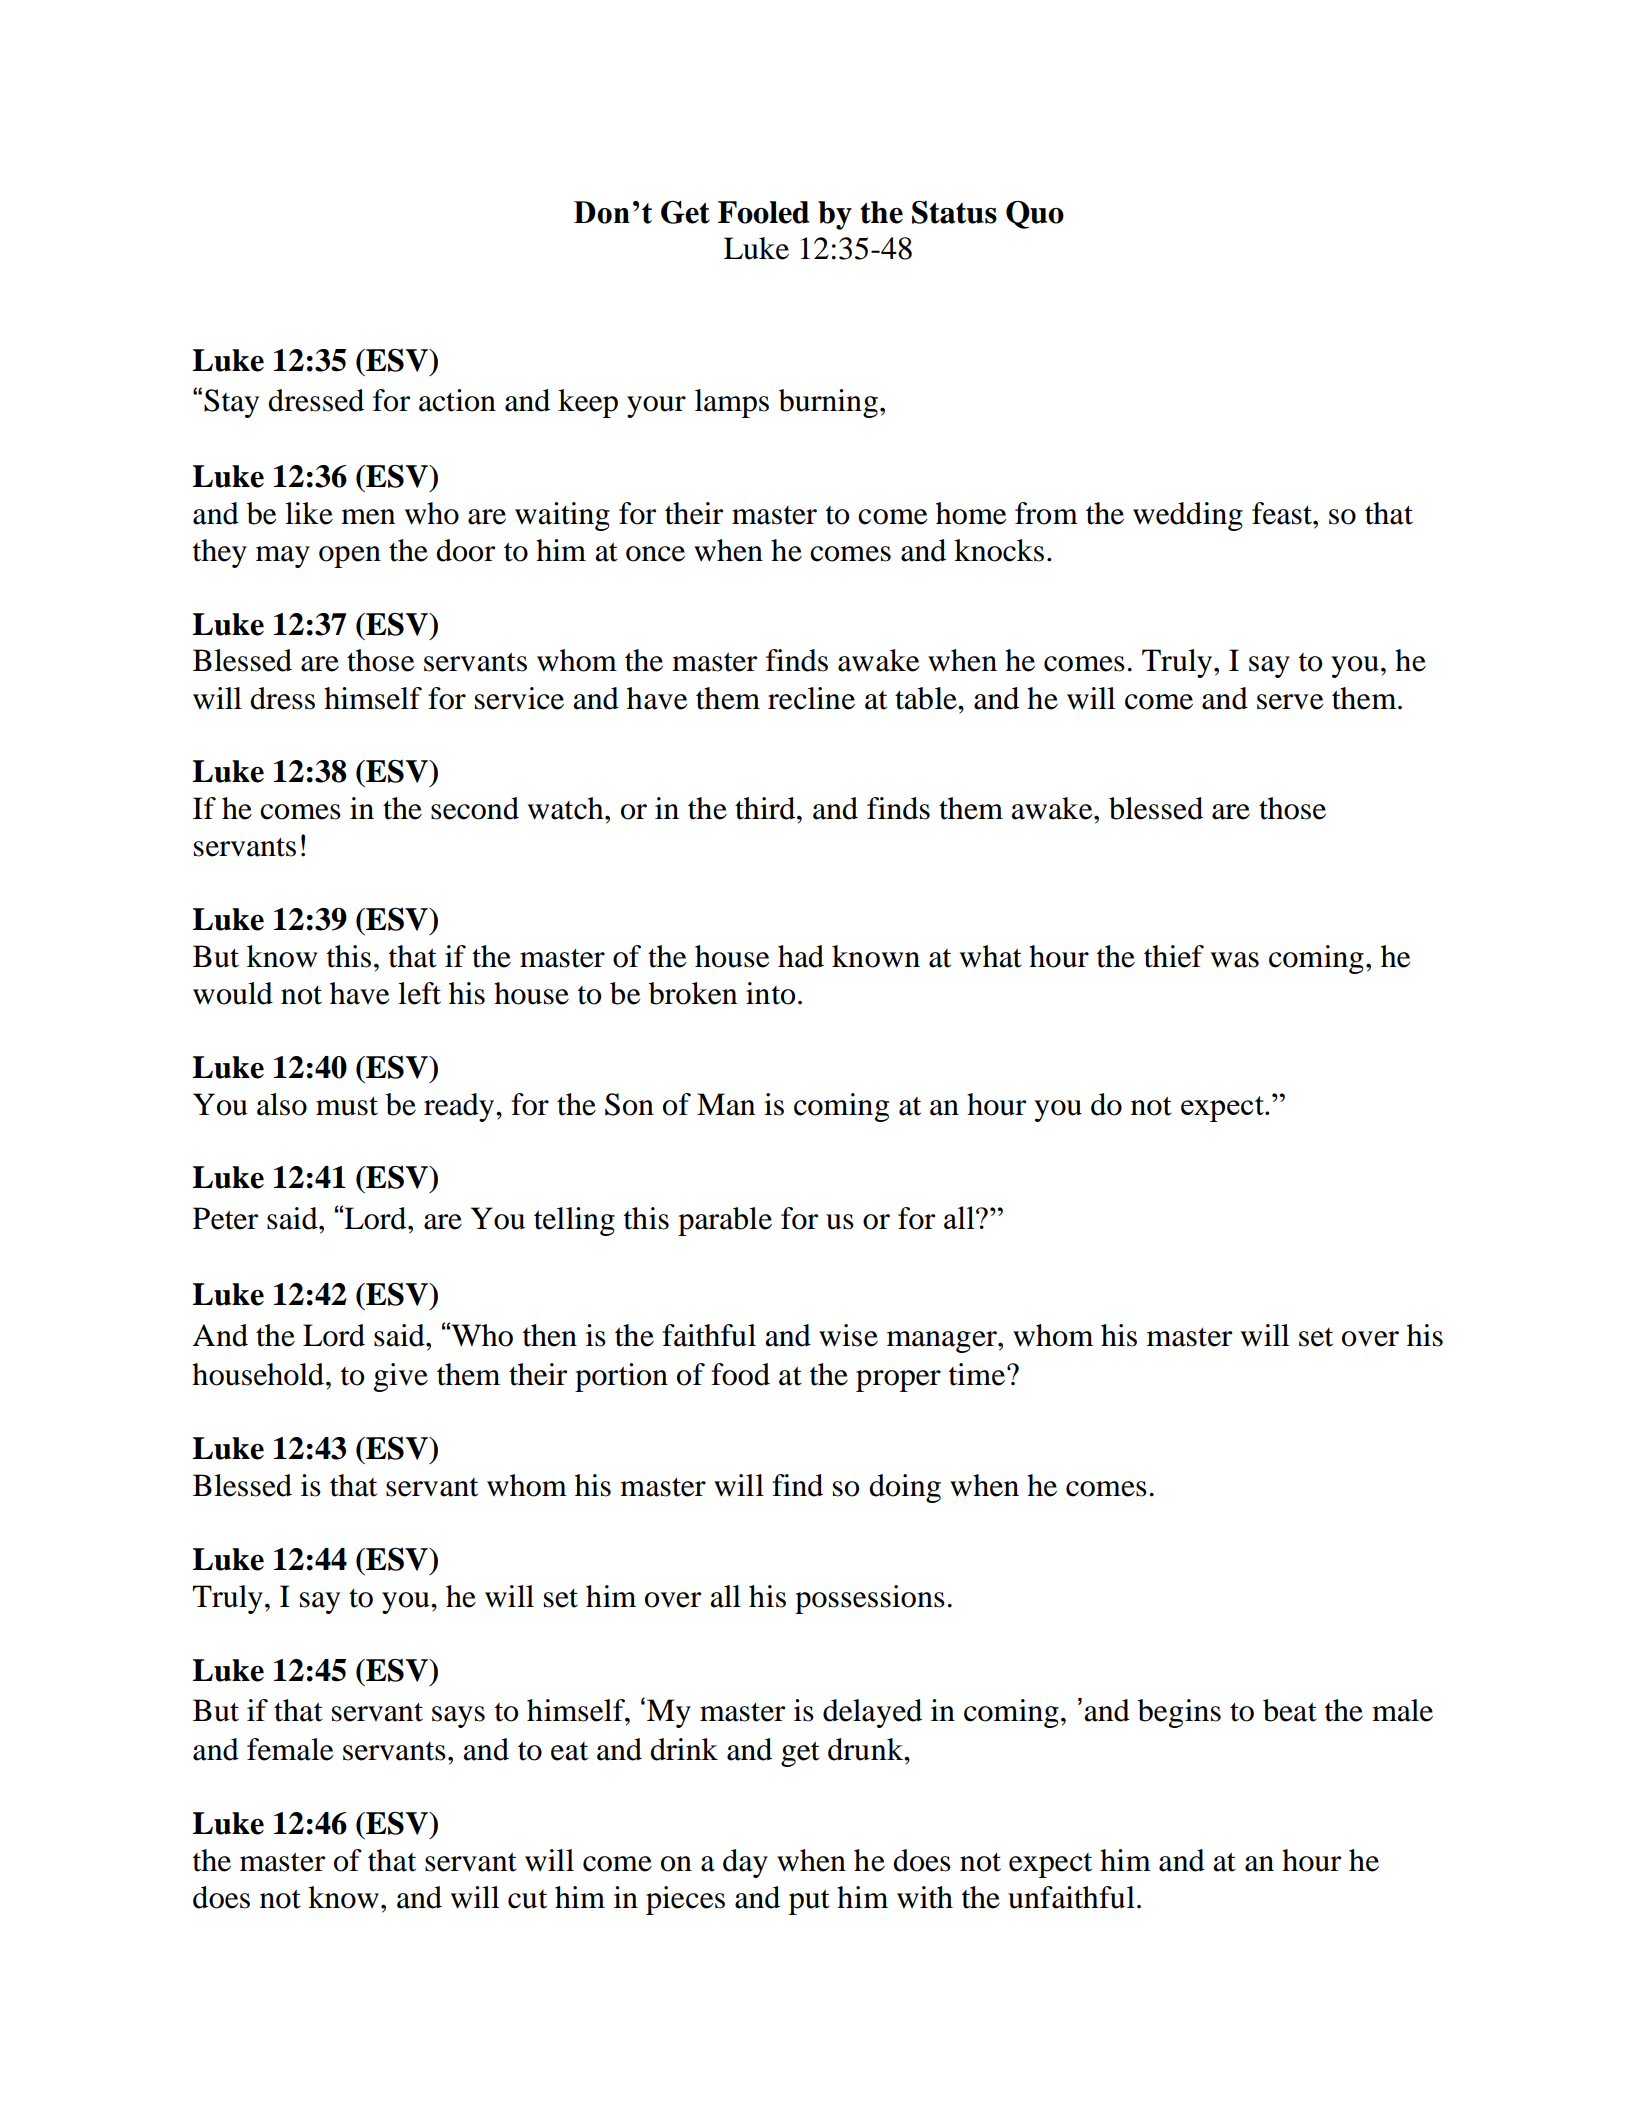 This screenshot has height=2118, width=1637. What do you see at coordinates (1179, 1713) in the screenshot?
I see `begins` at bounding box center [1179, 1713].
